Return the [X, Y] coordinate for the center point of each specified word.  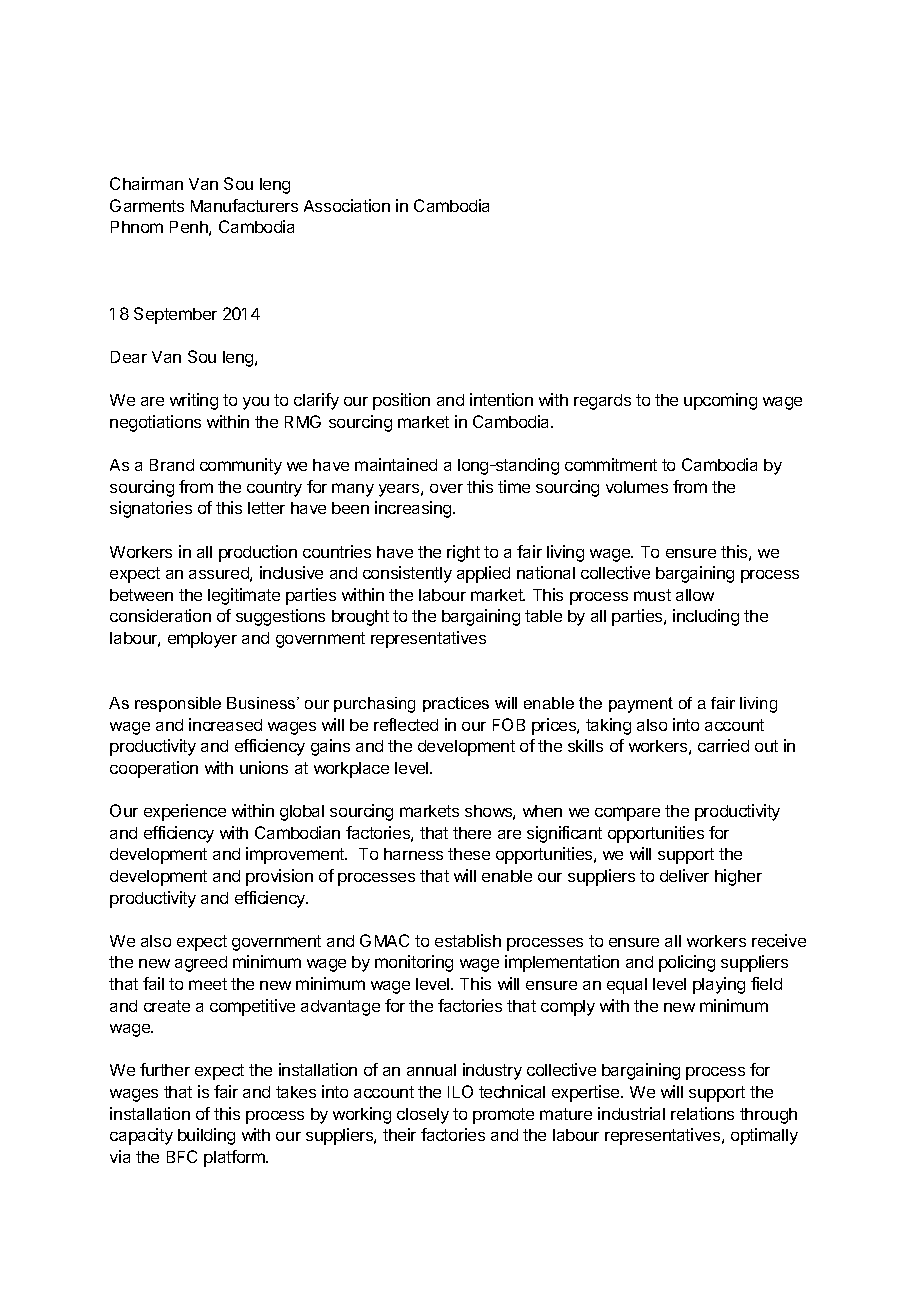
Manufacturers [244, 205]
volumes [637, 487]
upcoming [720, 401]
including [706, 617]
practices [456, 704]
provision [279, 877]
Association [347, 205]
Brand [172, 465]
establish [468, 940]
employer [202, 640]
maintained [396, 464]
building [206, 1136]
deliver [684, 875]
